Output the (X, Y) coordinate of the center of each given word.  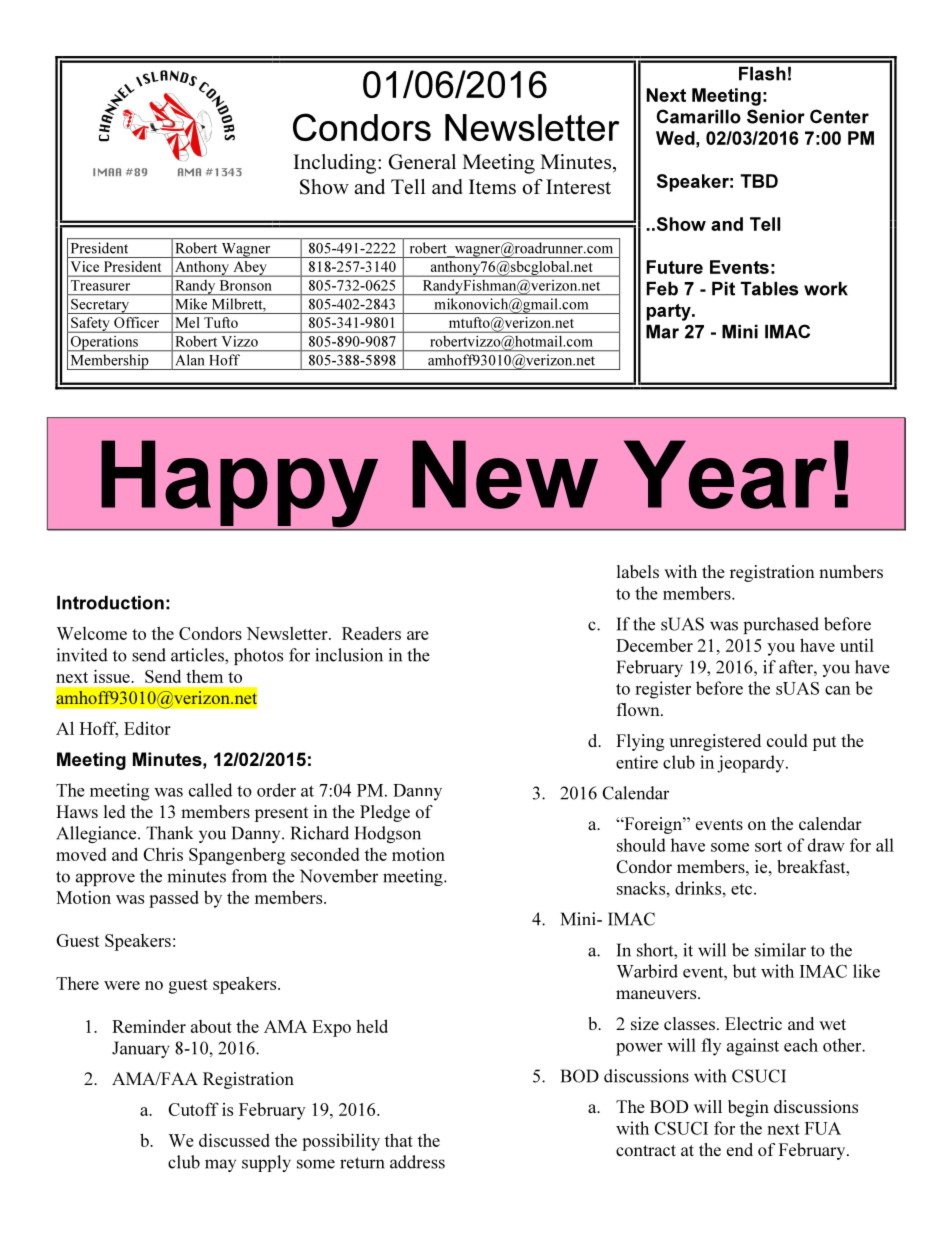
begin (748, 1108)
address (417, 1162)
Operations (104, 343)
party (670, 312)
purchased (781, 625)
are (418, 635)
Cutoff (193, 1109)
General (422, 162)
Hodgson (388, 834)
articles (198, 655)
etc (743, 889)
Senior (776, 116)
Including (336, 164)
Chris (163, 854)
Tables (769, 288)
